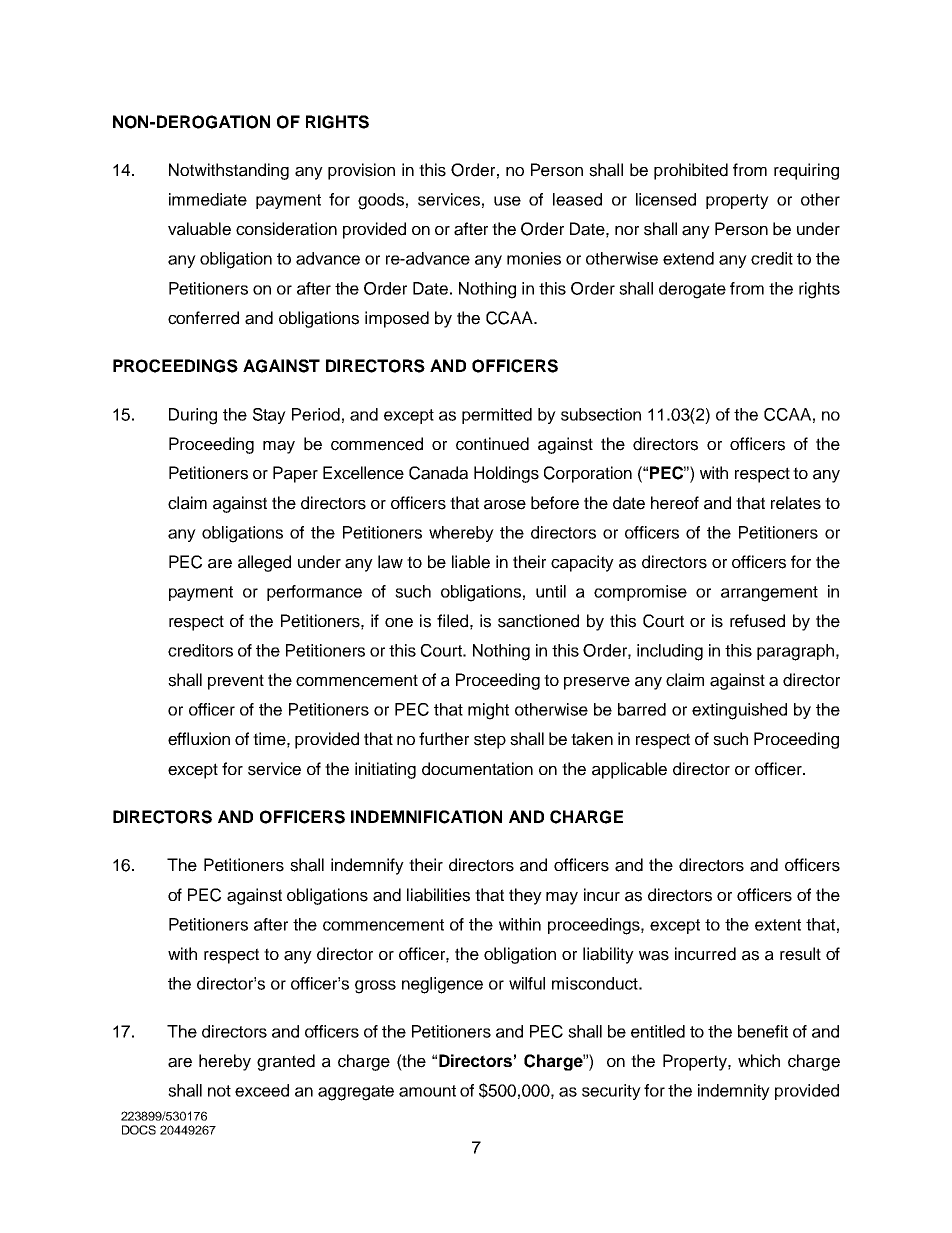 The height and width of the screenshot is (1233, 952). Describe the element at coordinates (629, 770) in the screenshot. I see `applicable` at that location.
